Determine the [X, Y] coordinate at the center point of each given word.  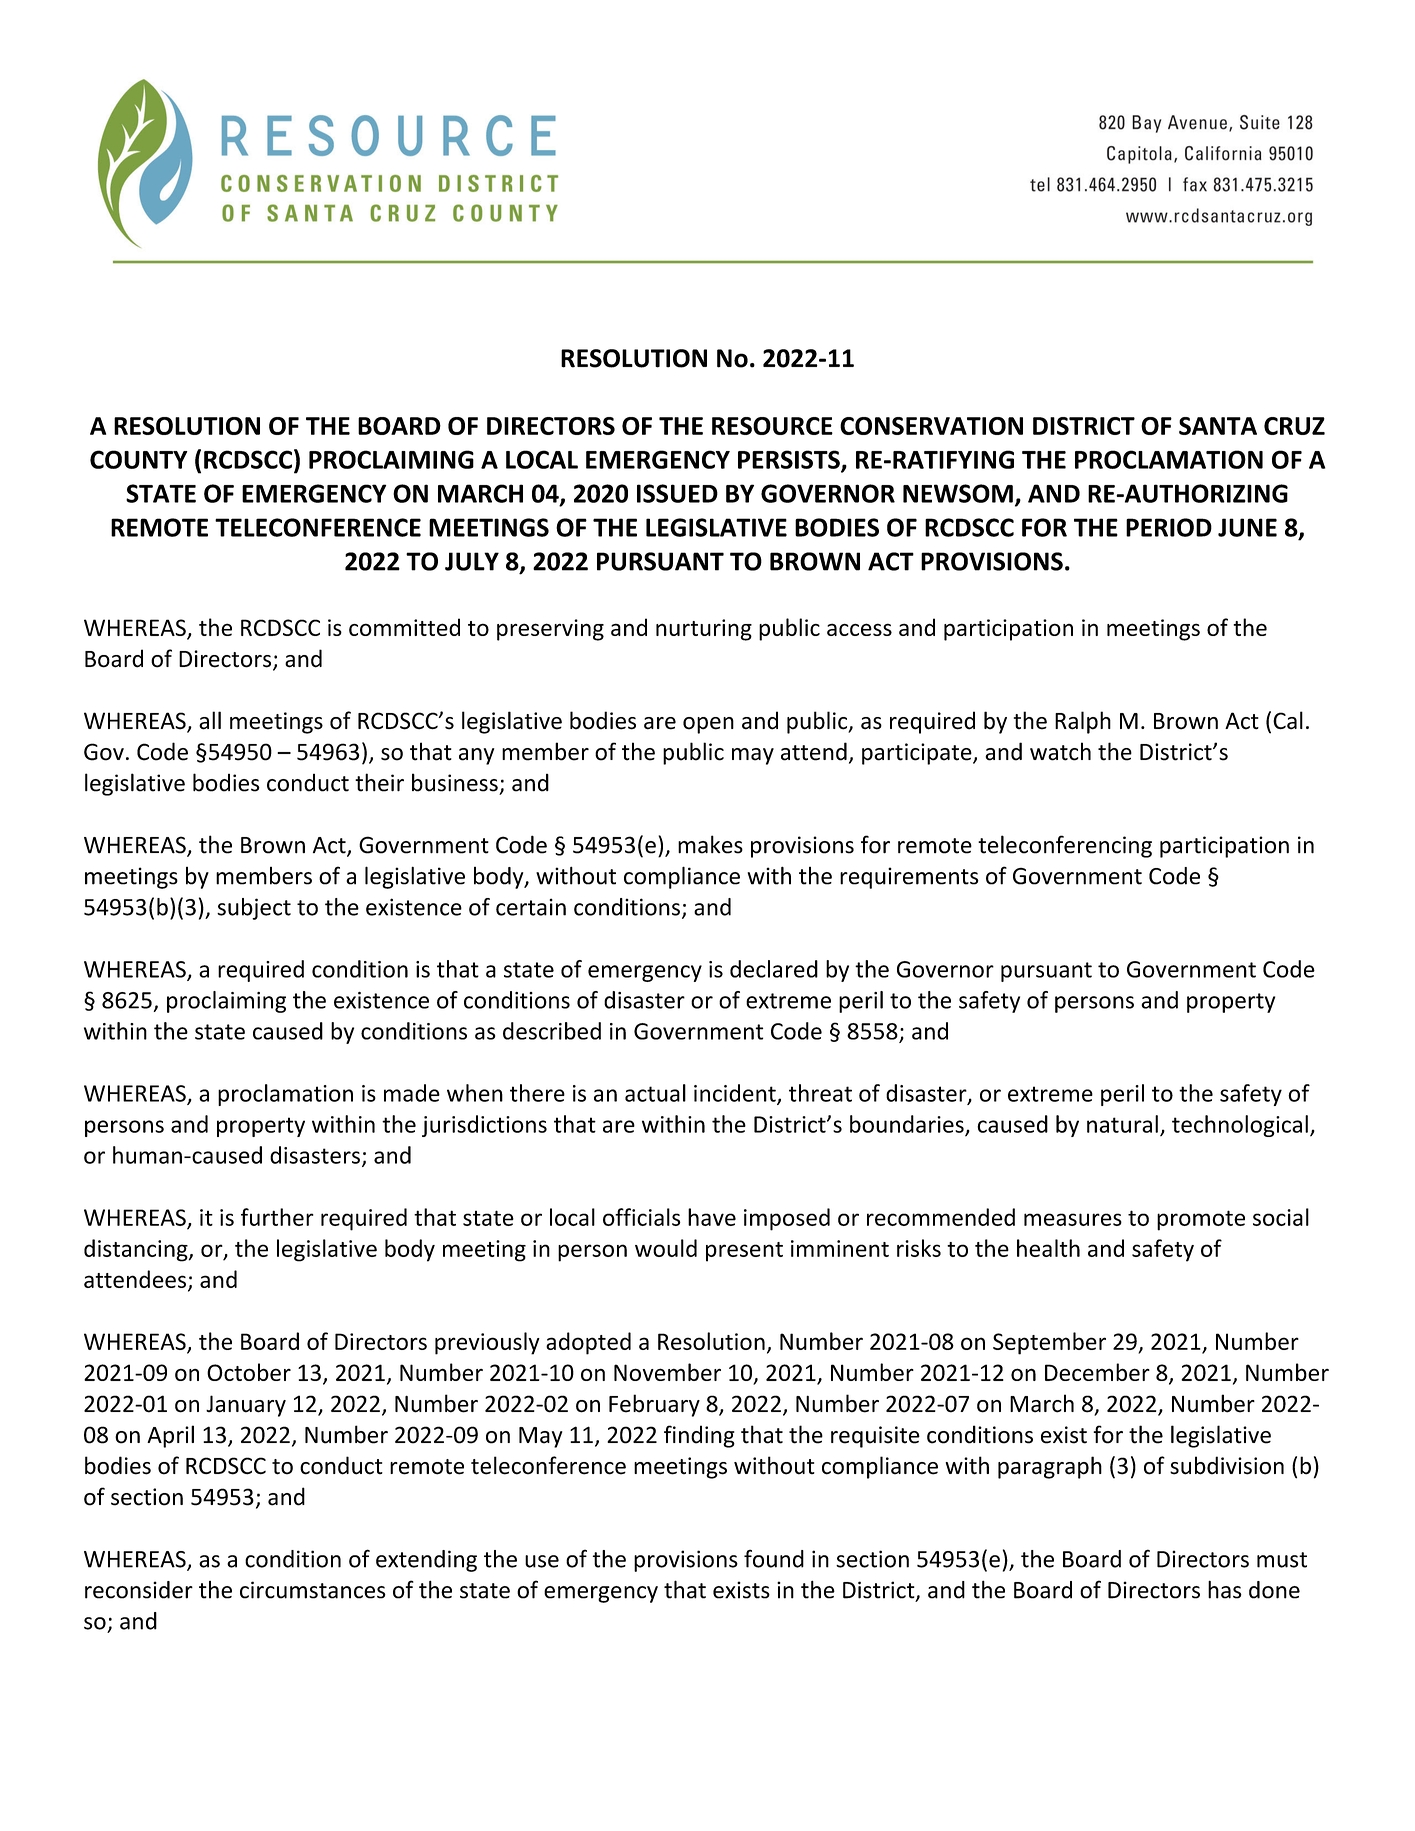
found [774, 1558]
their [379, 782]
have [712, 1217]
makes [710, 844]
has [1225, 1589]
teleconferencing [1065, 846]
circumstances [313, 1590]
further [277, 1217]
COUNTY [139, 459]
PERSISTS [790, 460]
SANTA [1218, 426]
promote [1201, 1220]
